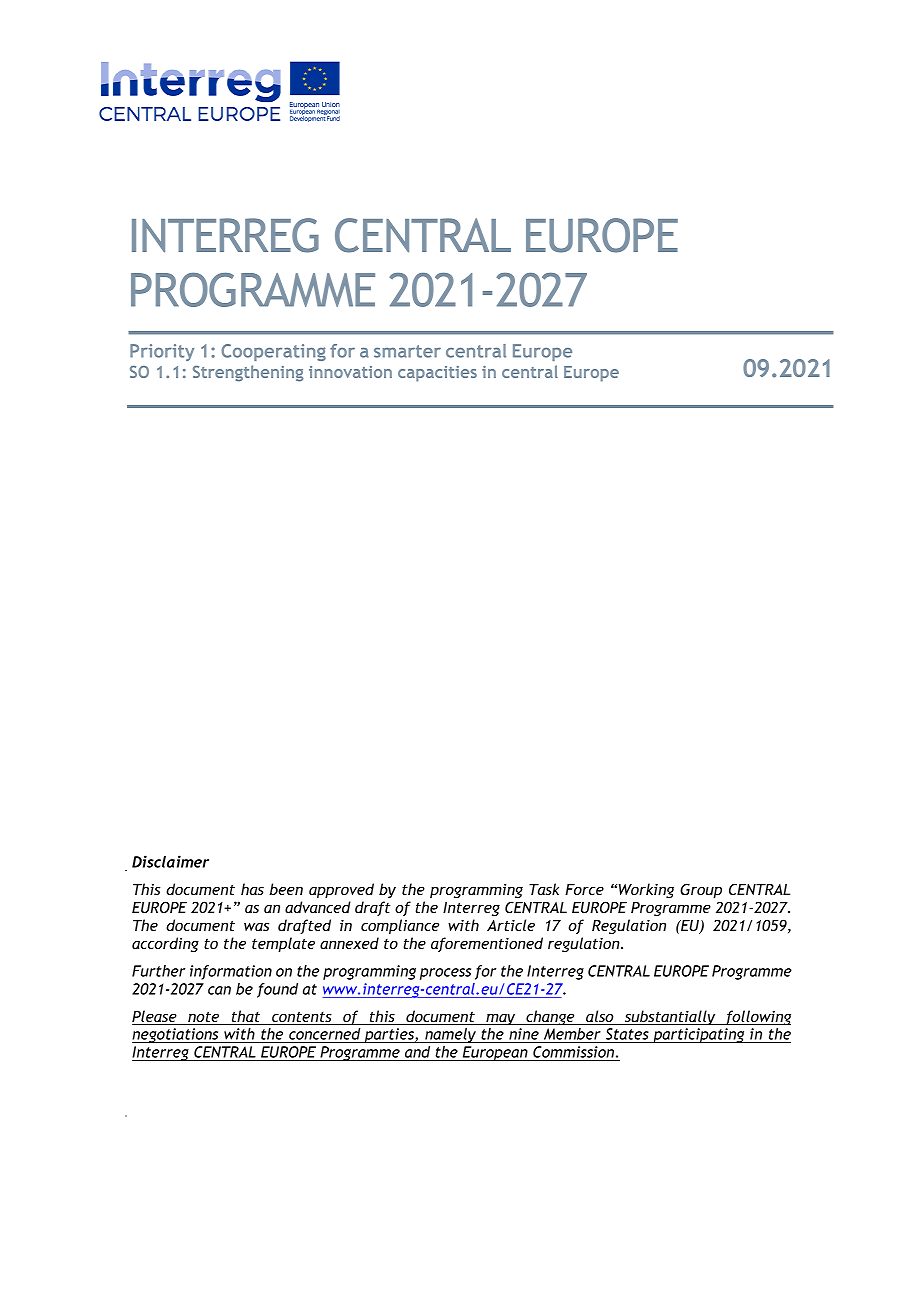 Image resolution: width=924 pixels, height=1308 pixels. What do you see at coordinates (701, 891) in the image?
I see `Group` at bounding box center [701, 891].
